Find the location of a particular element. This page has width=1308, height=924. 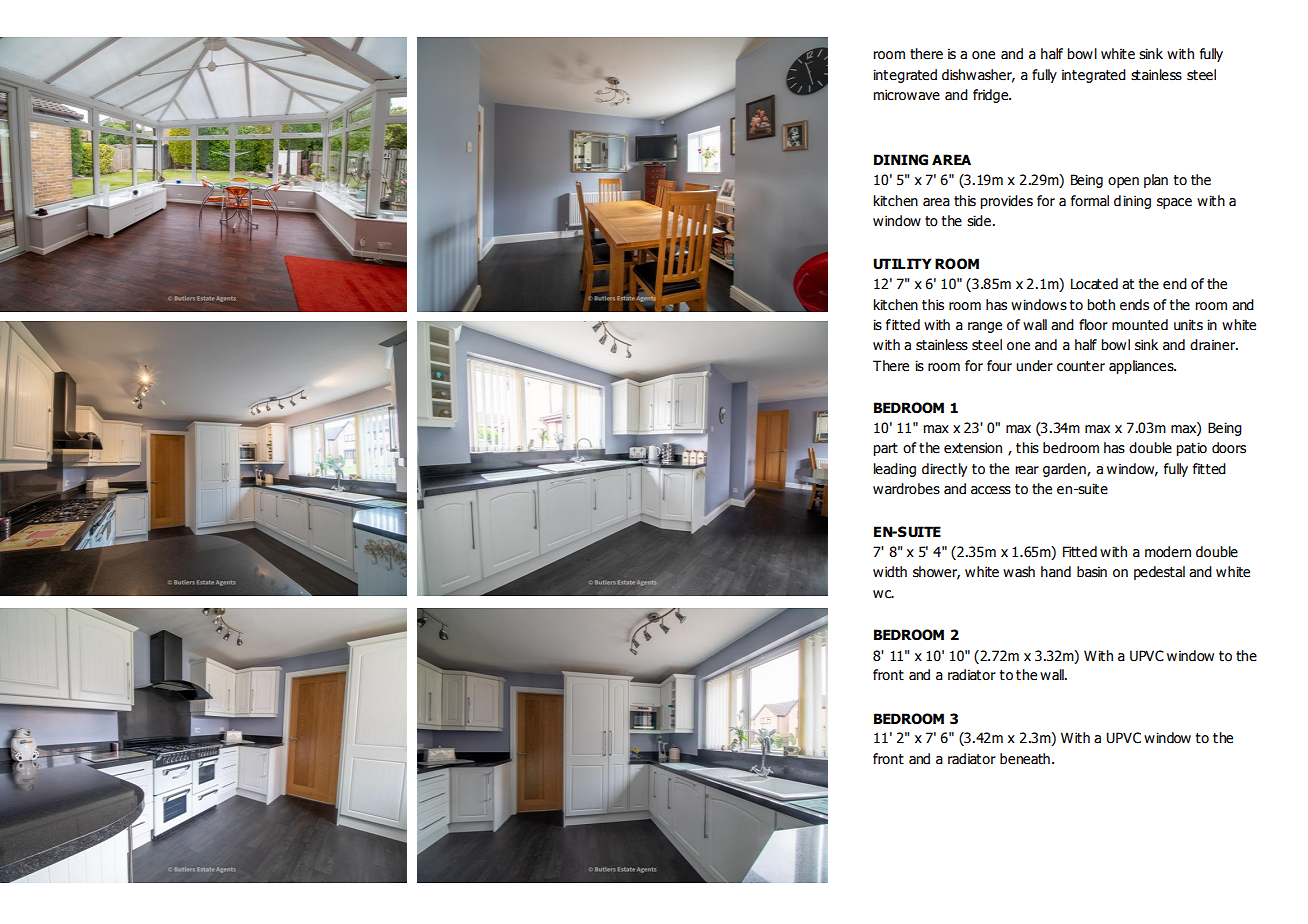

modern is located at coordinates (1168, 552).
